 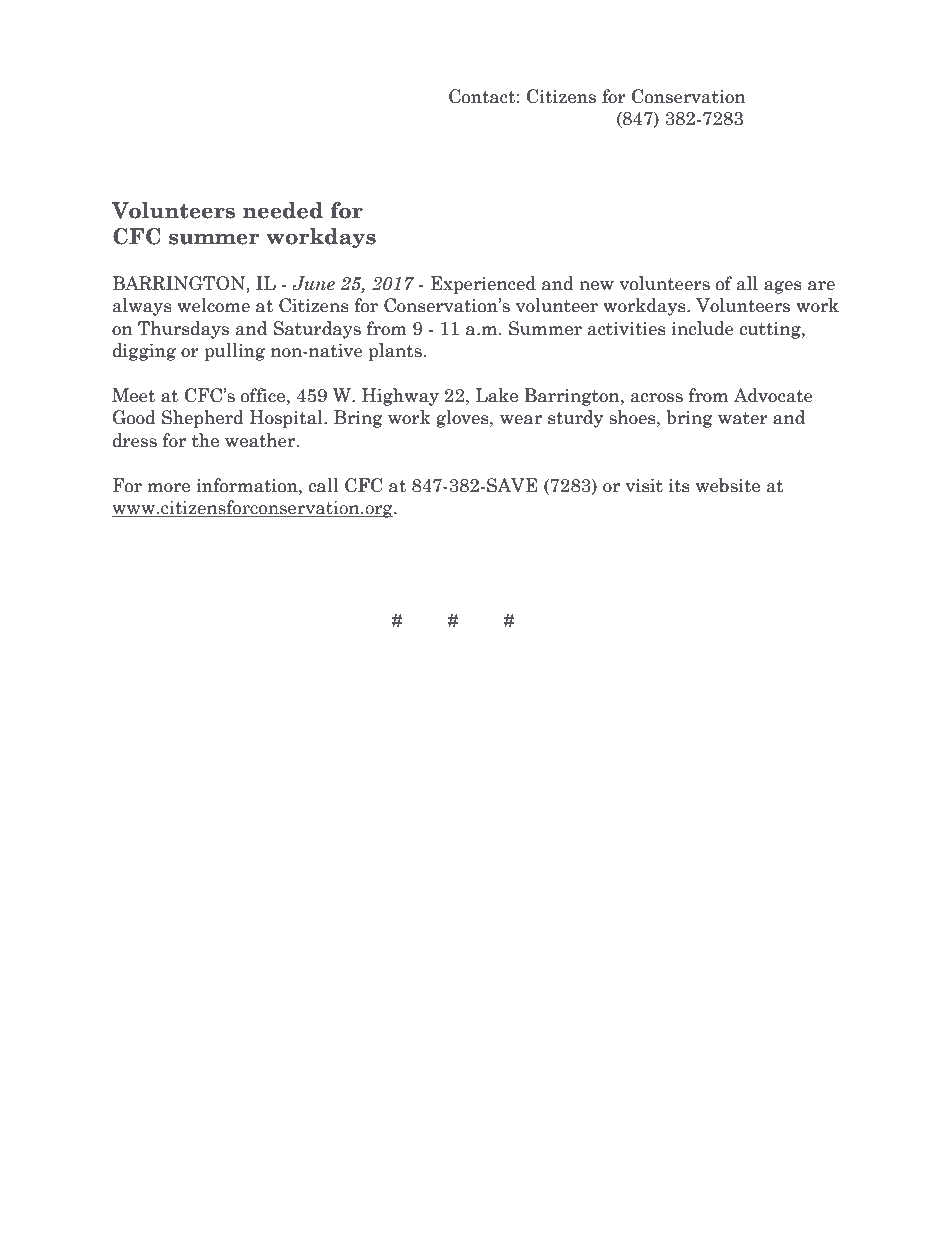 I want to click on are, so click(x=821, y=286).
